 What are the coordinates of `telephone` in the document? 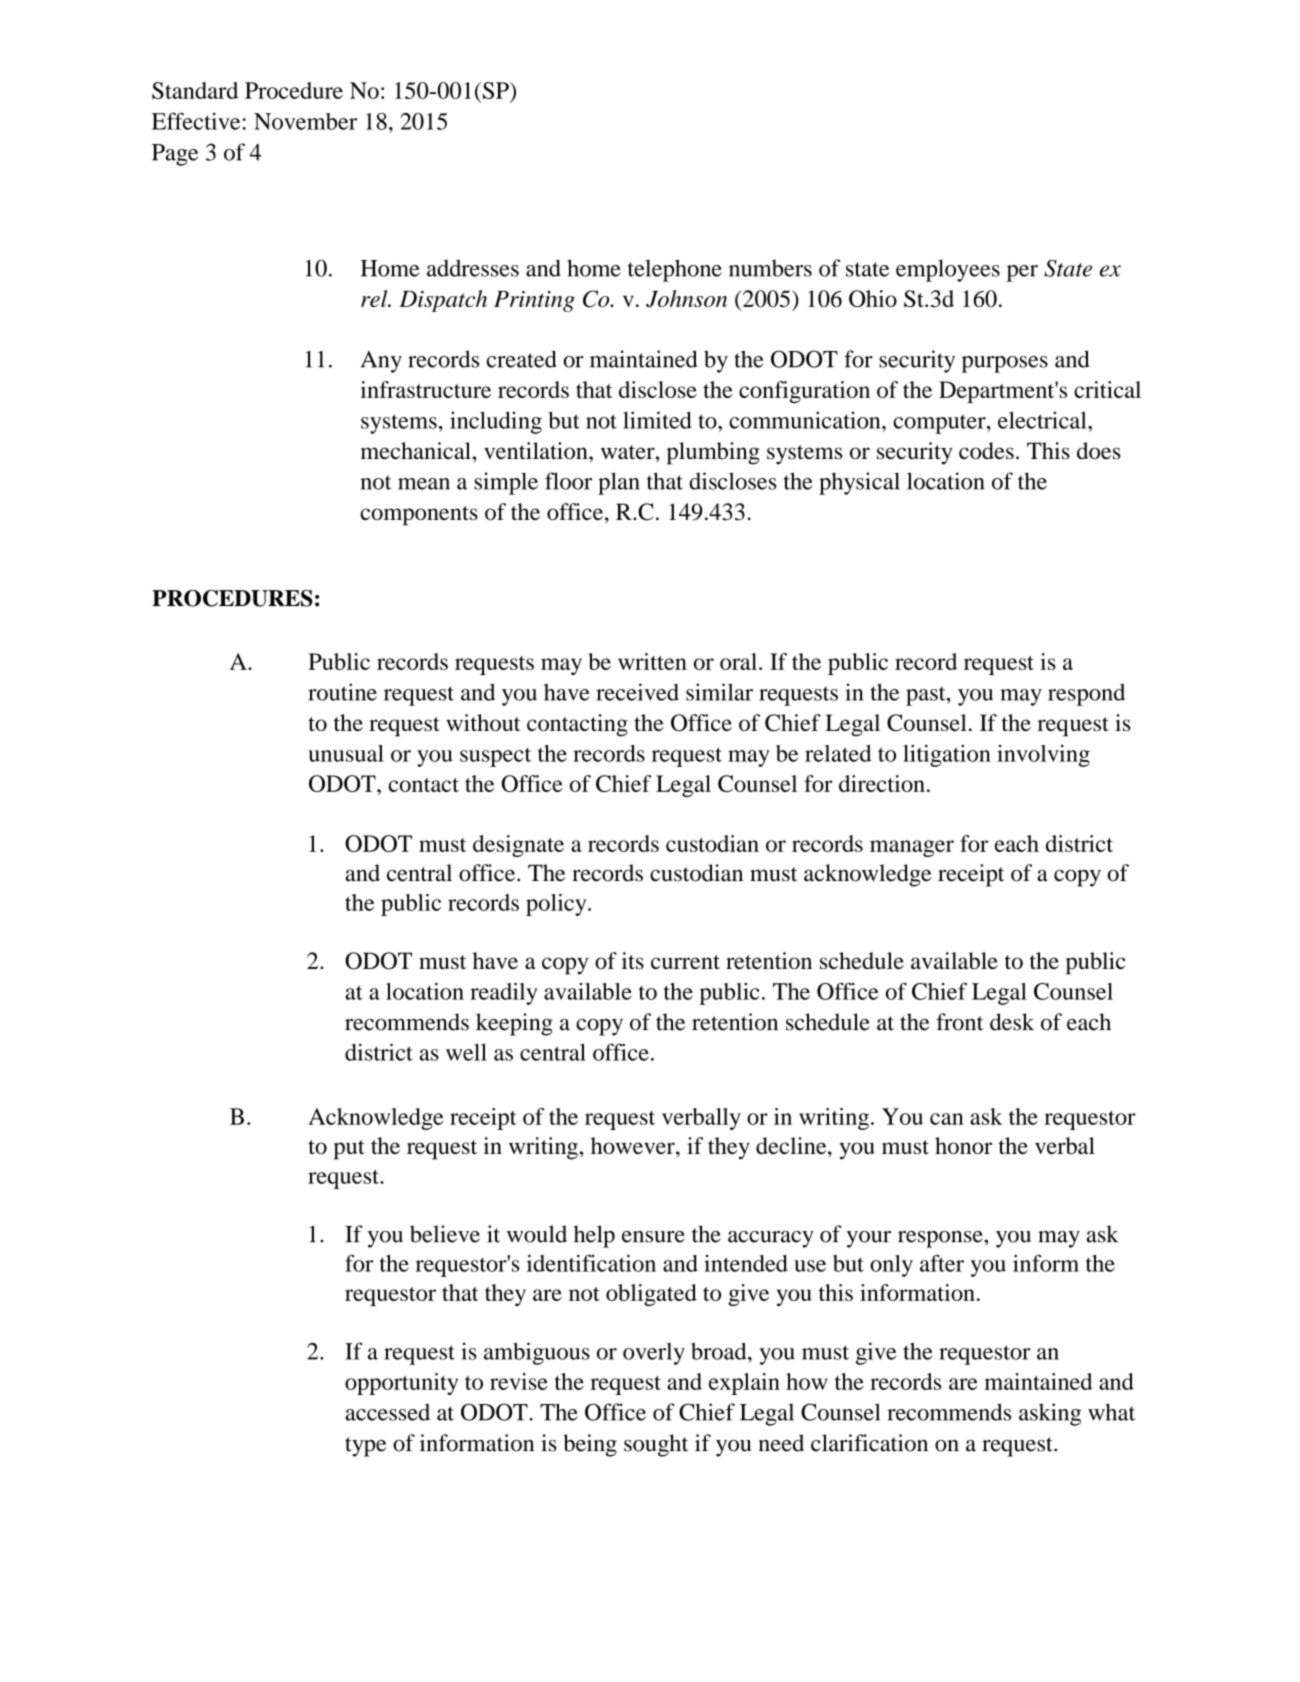 It's located at (675, 270).
